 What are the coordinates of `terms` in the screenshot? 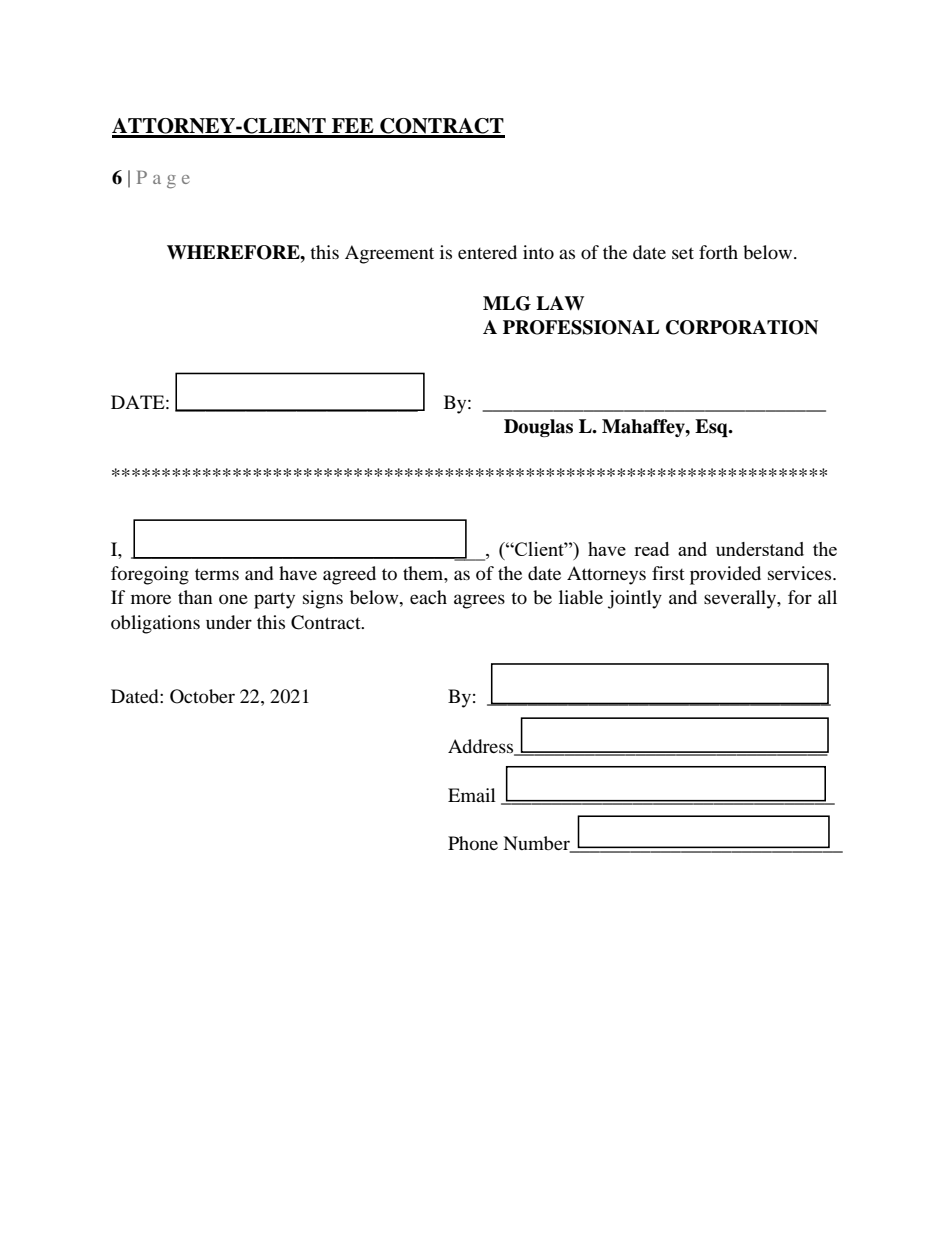 It's located at (217, 574).
